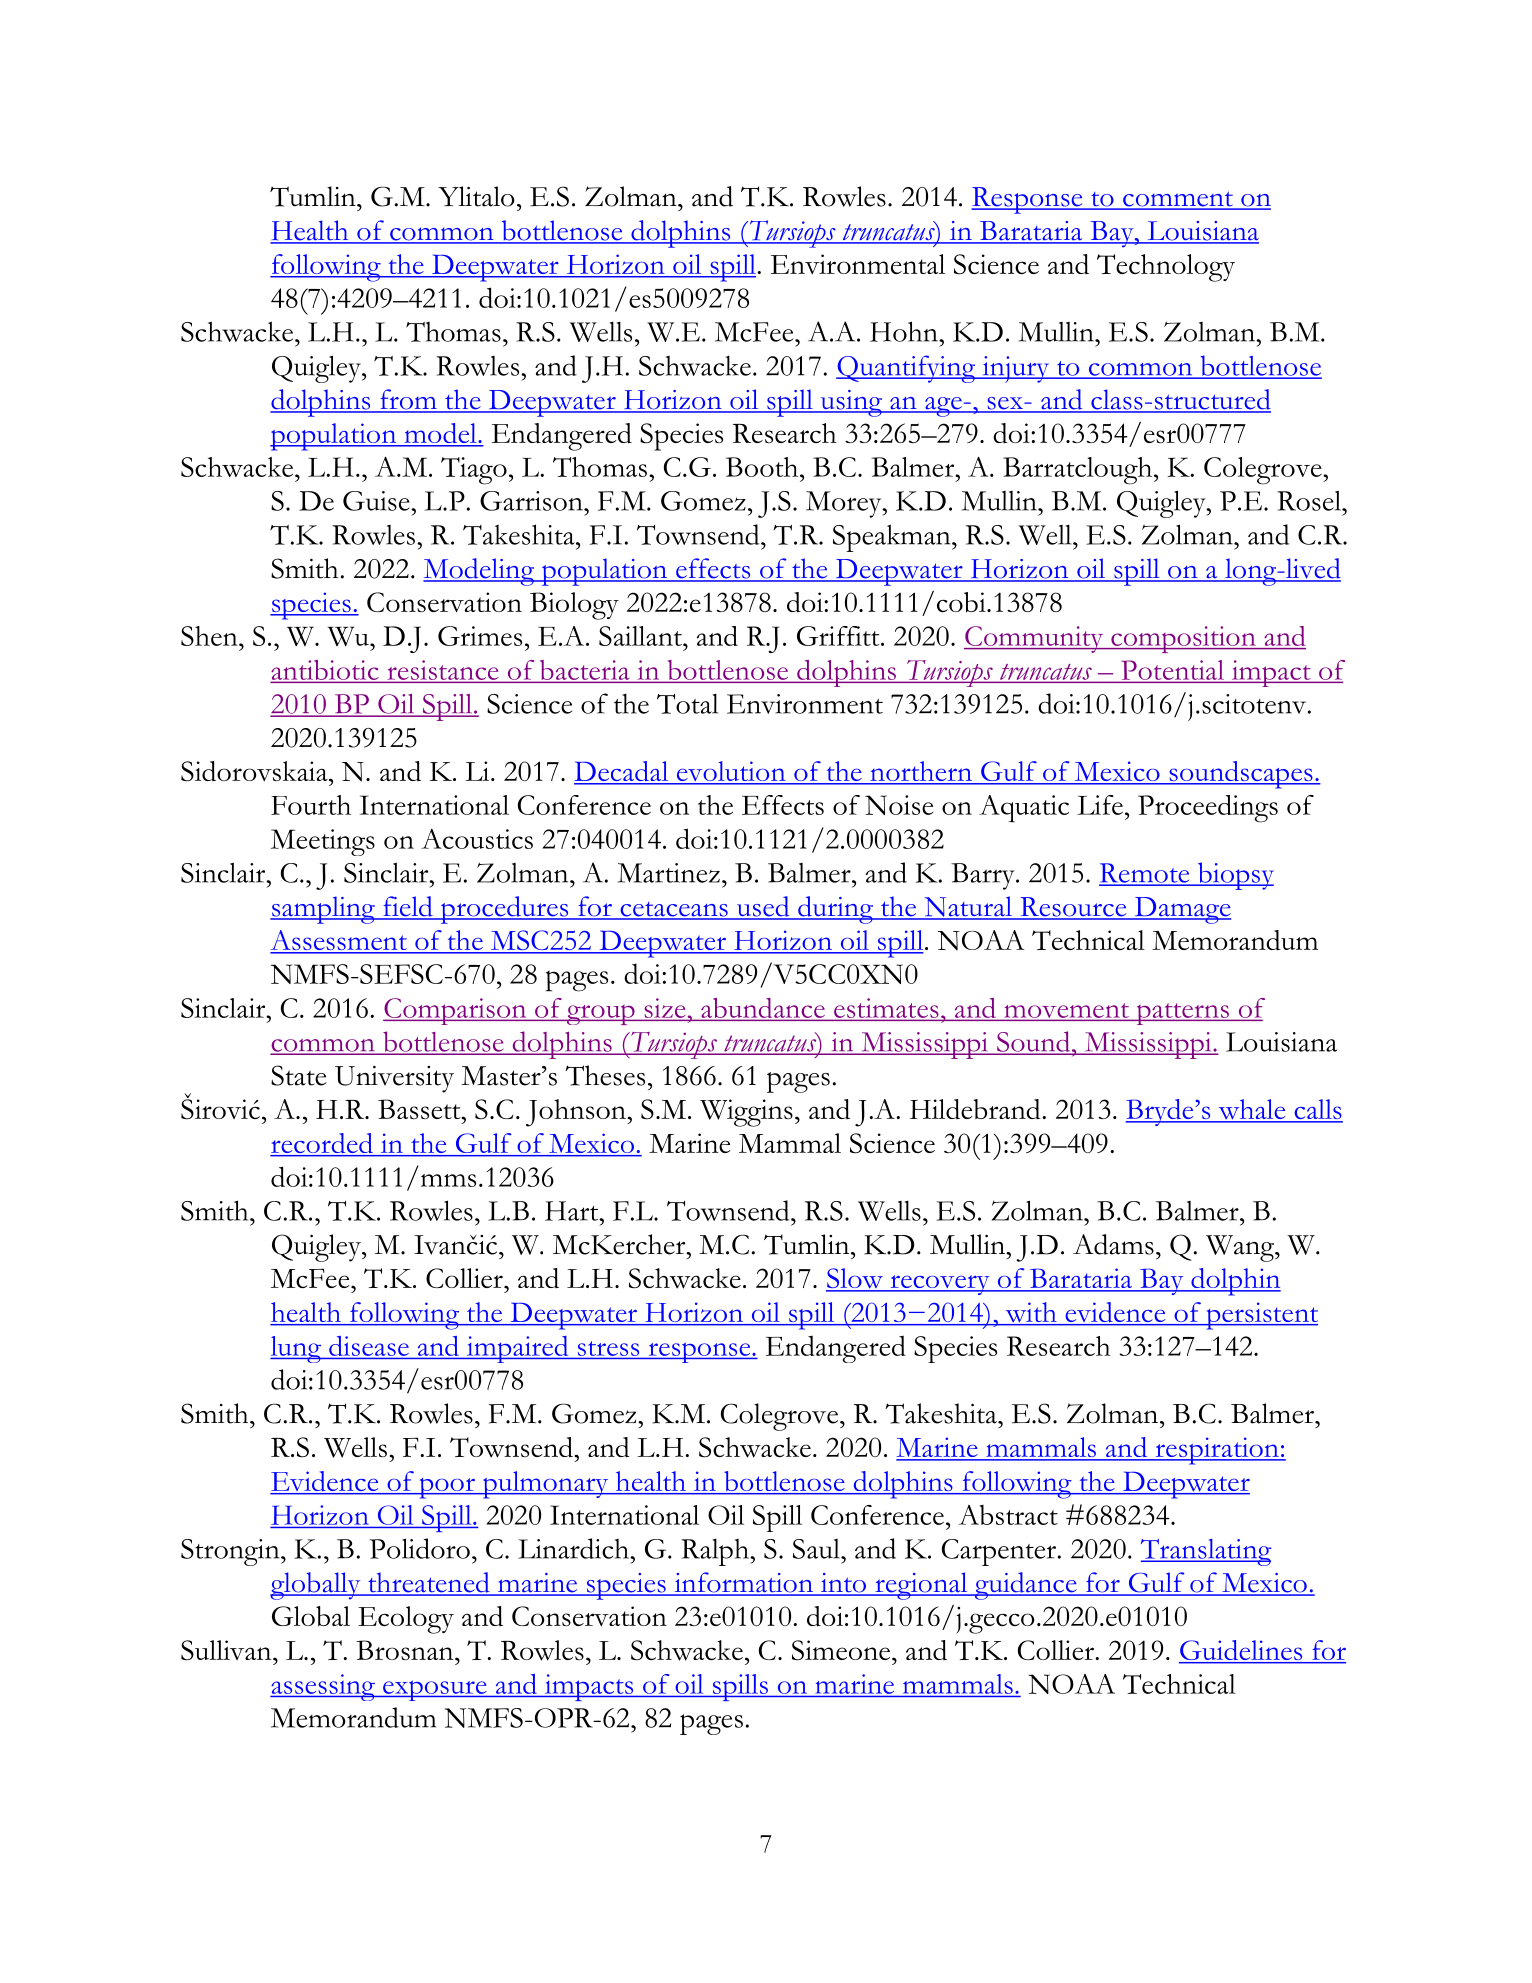 The height and width of the screenshot is (1983, 1532). I want to click on Technology, so click(1166, 268).
